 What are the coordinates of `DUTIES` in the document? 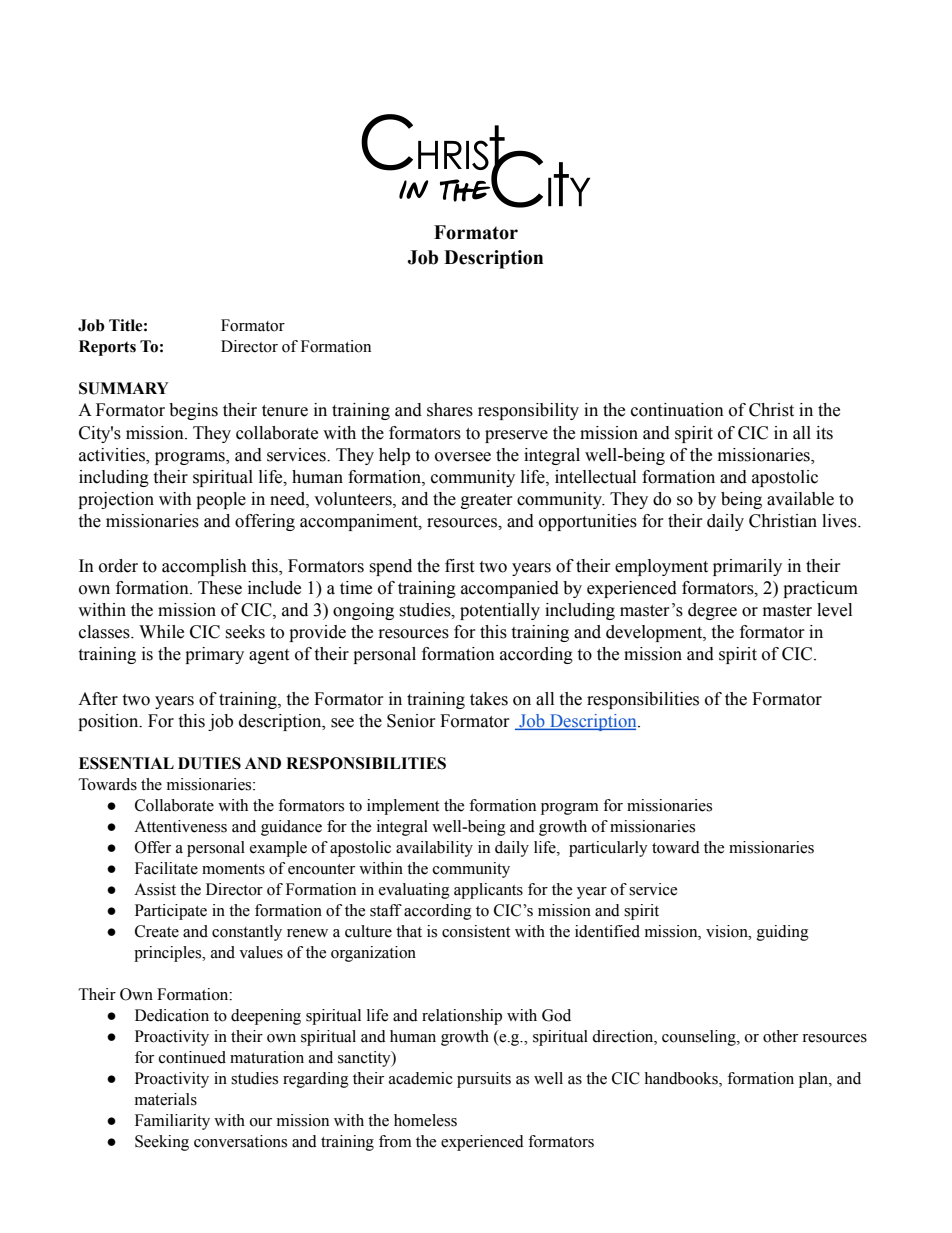 It's located at (209, 763).
